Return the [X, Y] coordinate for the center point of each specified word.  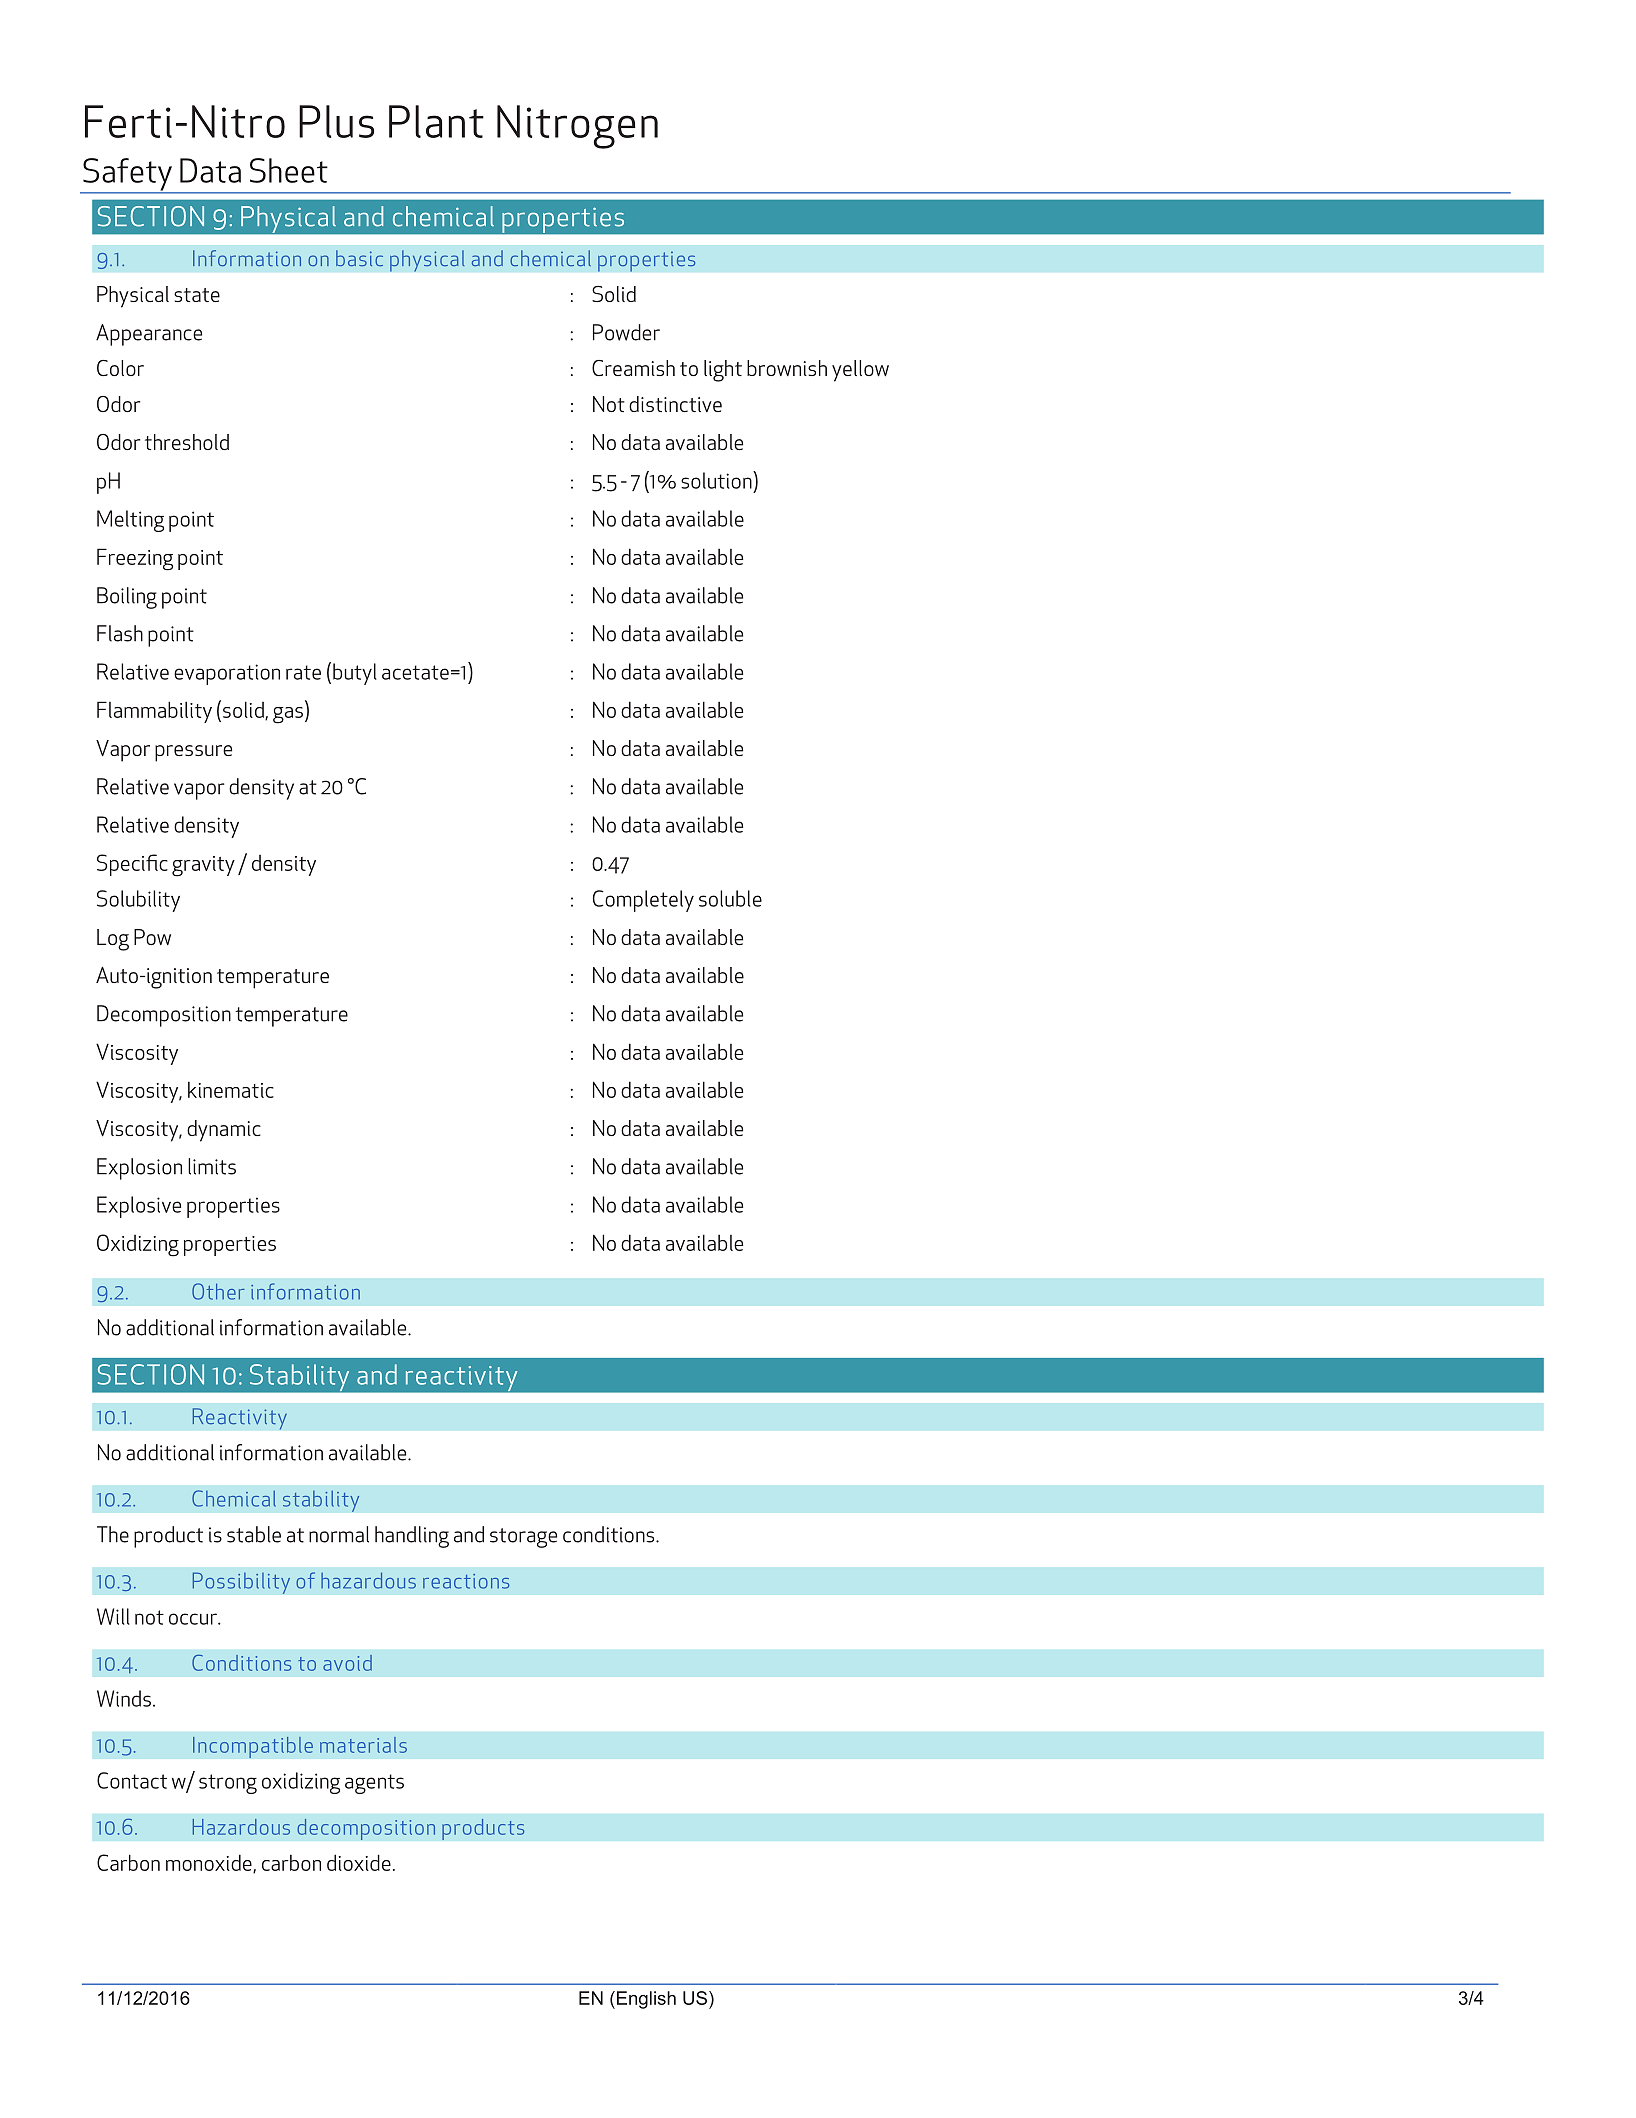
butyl [355, 674]
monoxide [210, 1863]
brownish [787, 368]
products [483, 1829]
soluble [730, 898]
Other [218, 1291]
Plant [436, 121]
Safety [127, 175]
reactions [466, 1581]
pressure [193, 753]
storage [523, 1538]
